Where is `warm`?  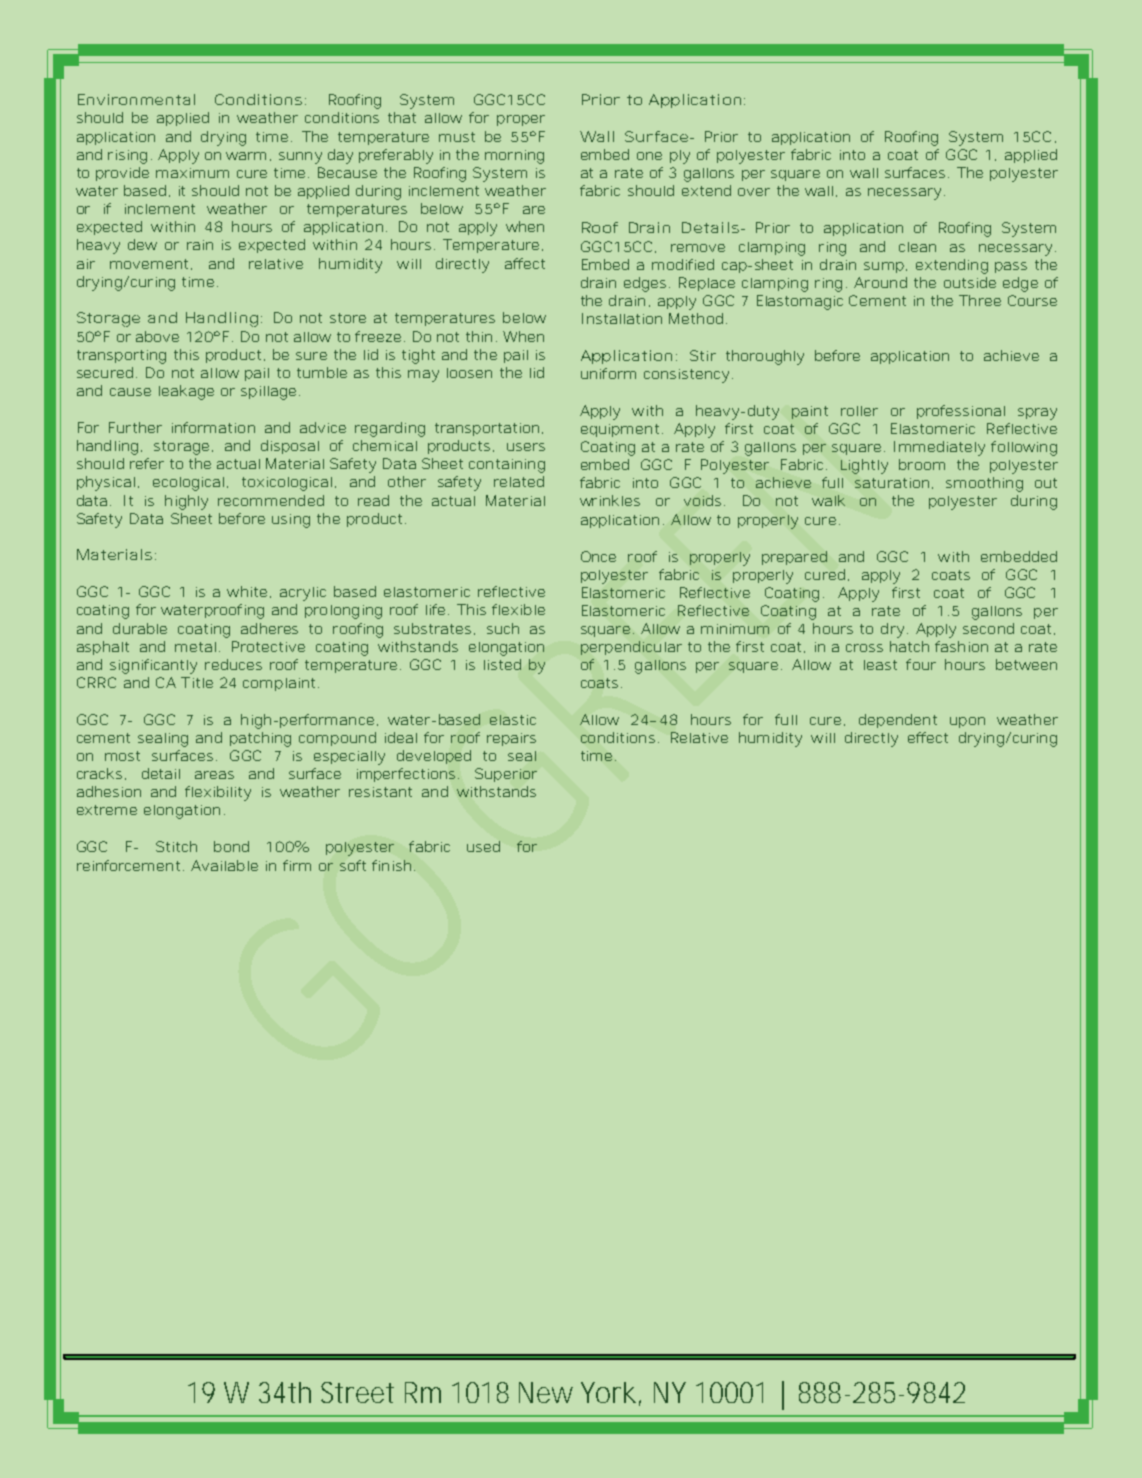
warm is located at coordinates (246, 156).
